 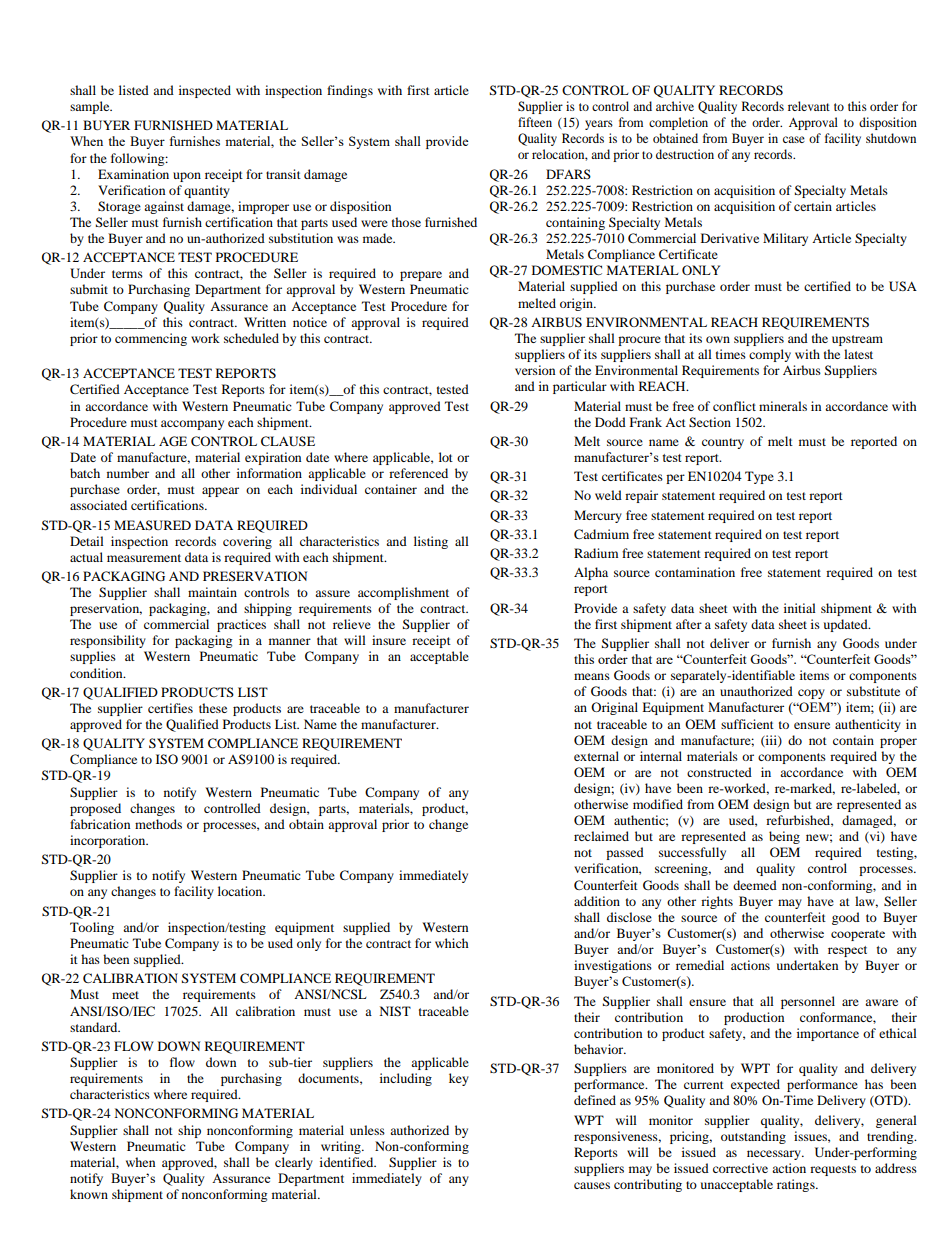 What do you see at coordinates (794, 139) in the image?
I see `case` at bounding box center [794, 139].
